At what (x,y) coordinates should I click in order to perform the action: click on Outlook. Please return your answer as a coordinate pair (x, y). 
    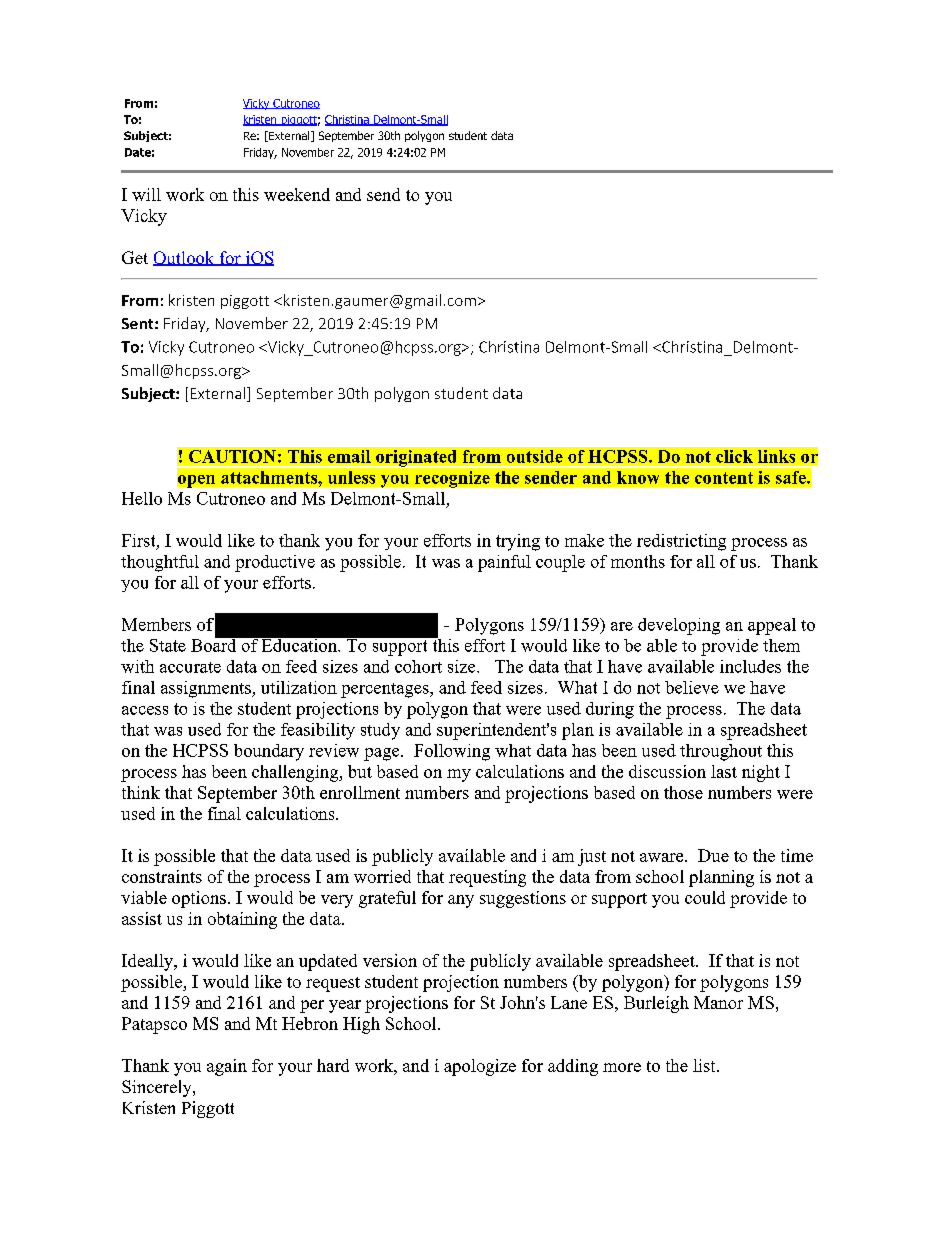
    Looking at the image, I should click on (185, 258).
